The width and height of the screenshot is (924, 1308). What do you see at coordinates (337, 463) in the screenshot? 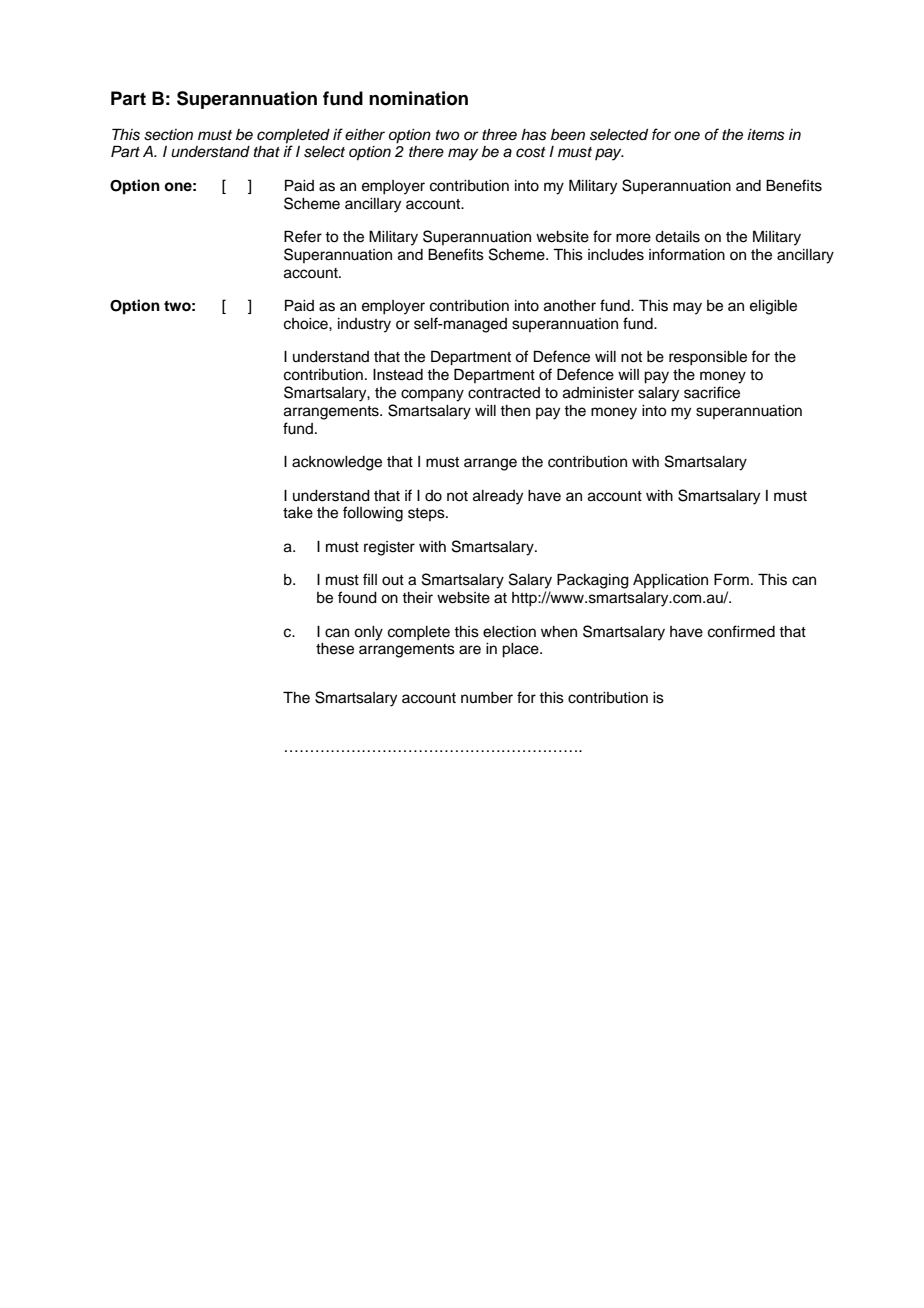
I see `acknowledge` at bounding box center [337, 463].
